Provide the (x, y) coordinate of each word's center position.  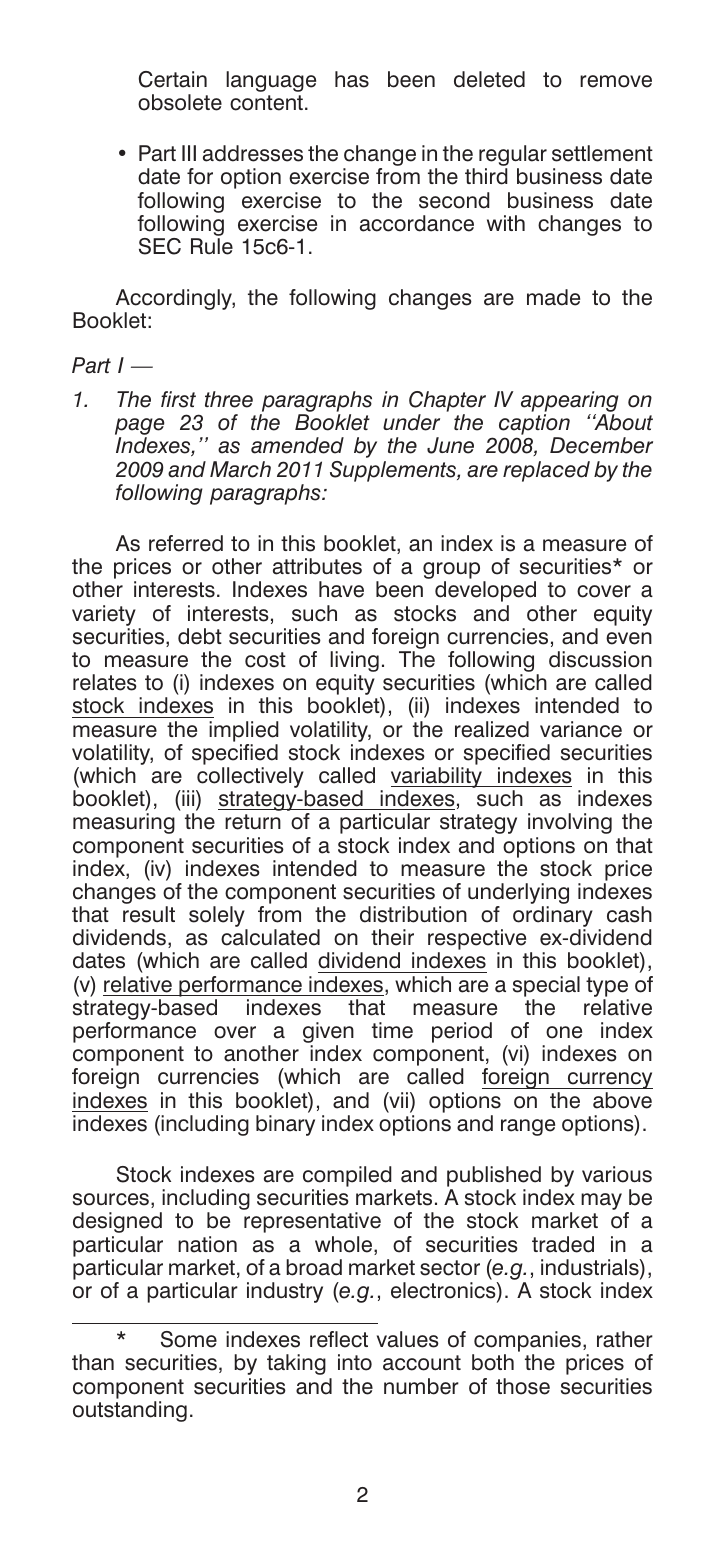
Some (189, 1339)
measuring (124, 823)
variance (581, 729)
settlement (602, 153)
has (352, 79)
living (354, 663)
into (355, 1362)
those (523, 1386)
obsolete (180, 102)
